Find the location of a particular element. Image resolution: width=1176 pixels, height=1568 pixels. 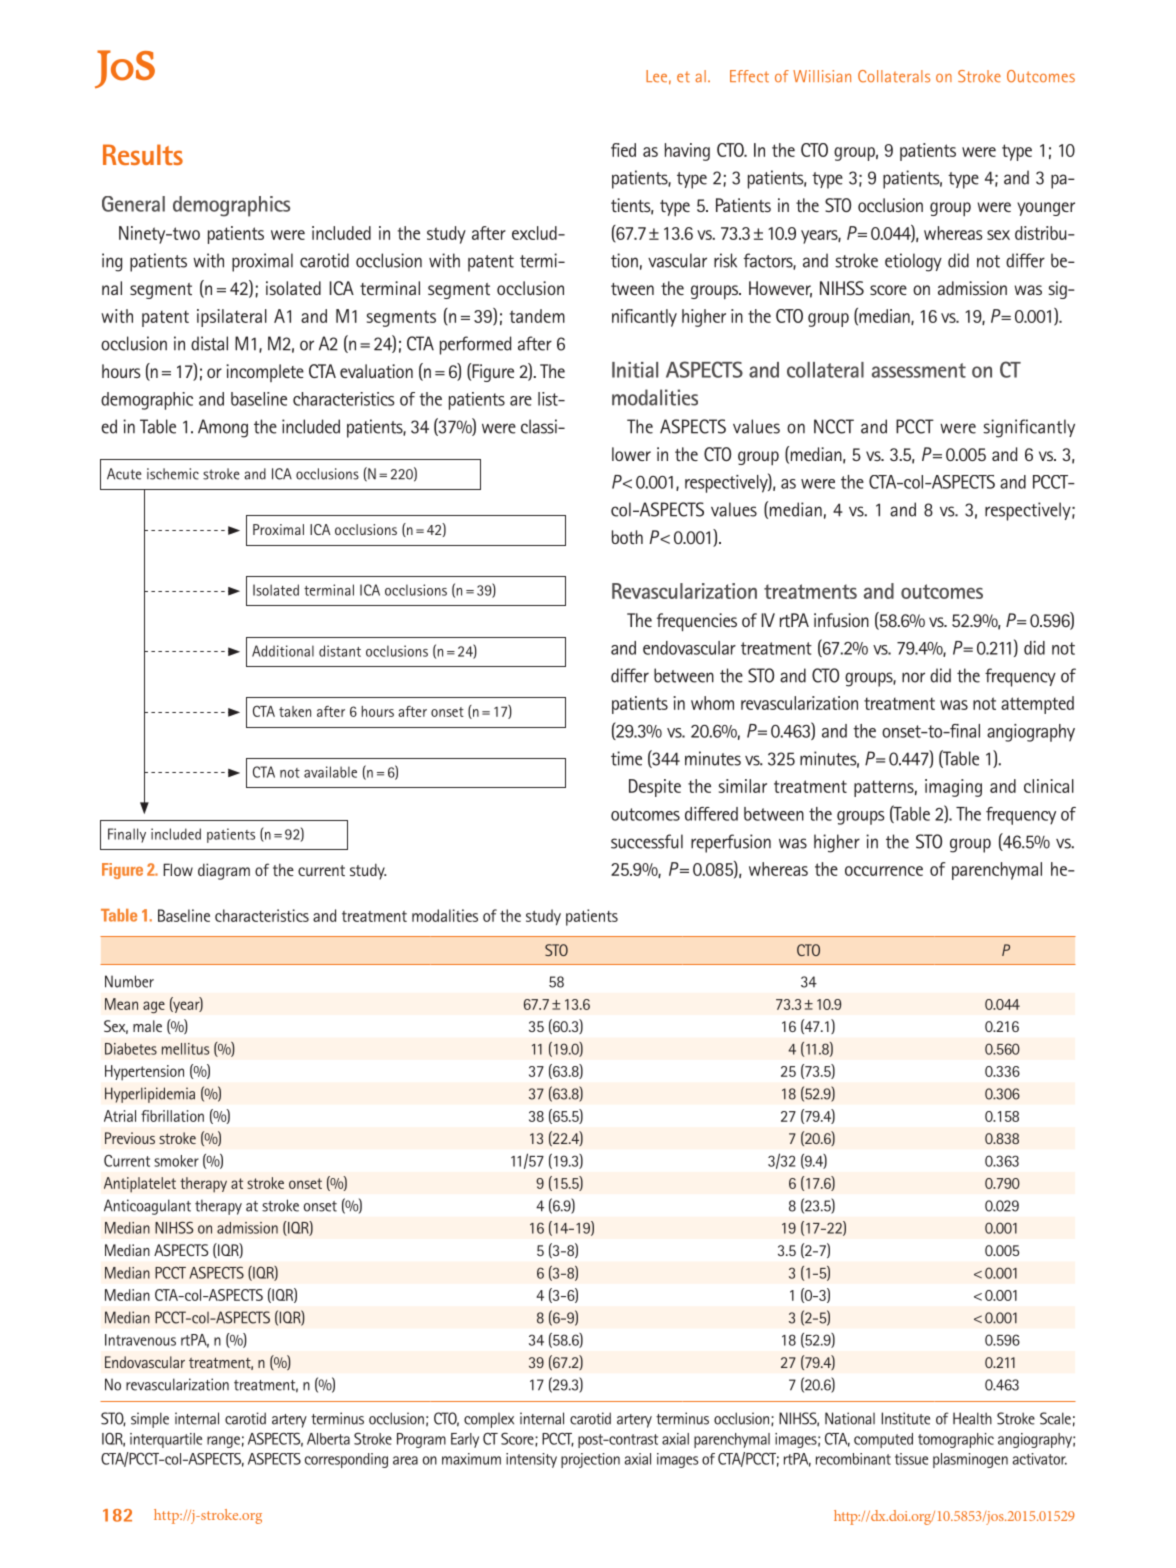

time is located at coordinates (626, 758).
